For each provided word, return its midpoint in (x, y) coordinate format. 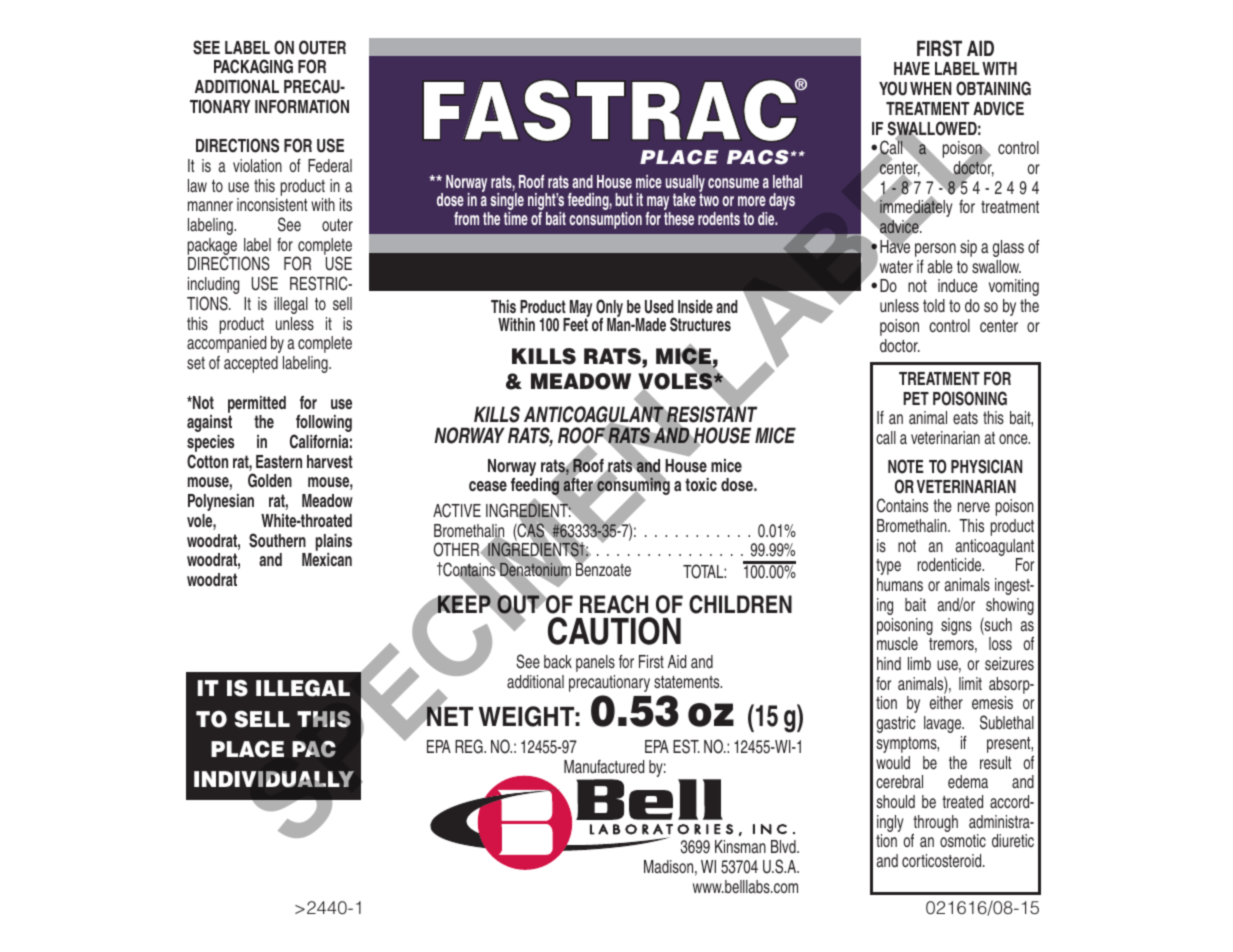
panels (595, 663)
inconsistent (272, 204)
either (946, 702)
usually (685, 185)
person (935, 250)
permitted (257, 404)
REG (470, 746)
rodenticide (951, 564)
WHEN (931, 88)
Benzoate (603, 569)
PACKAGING (253, 66)
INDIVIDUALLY (274, 779)
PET (916, 398)
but (624, 199)
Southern (277, 540)
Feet (576, 323)
